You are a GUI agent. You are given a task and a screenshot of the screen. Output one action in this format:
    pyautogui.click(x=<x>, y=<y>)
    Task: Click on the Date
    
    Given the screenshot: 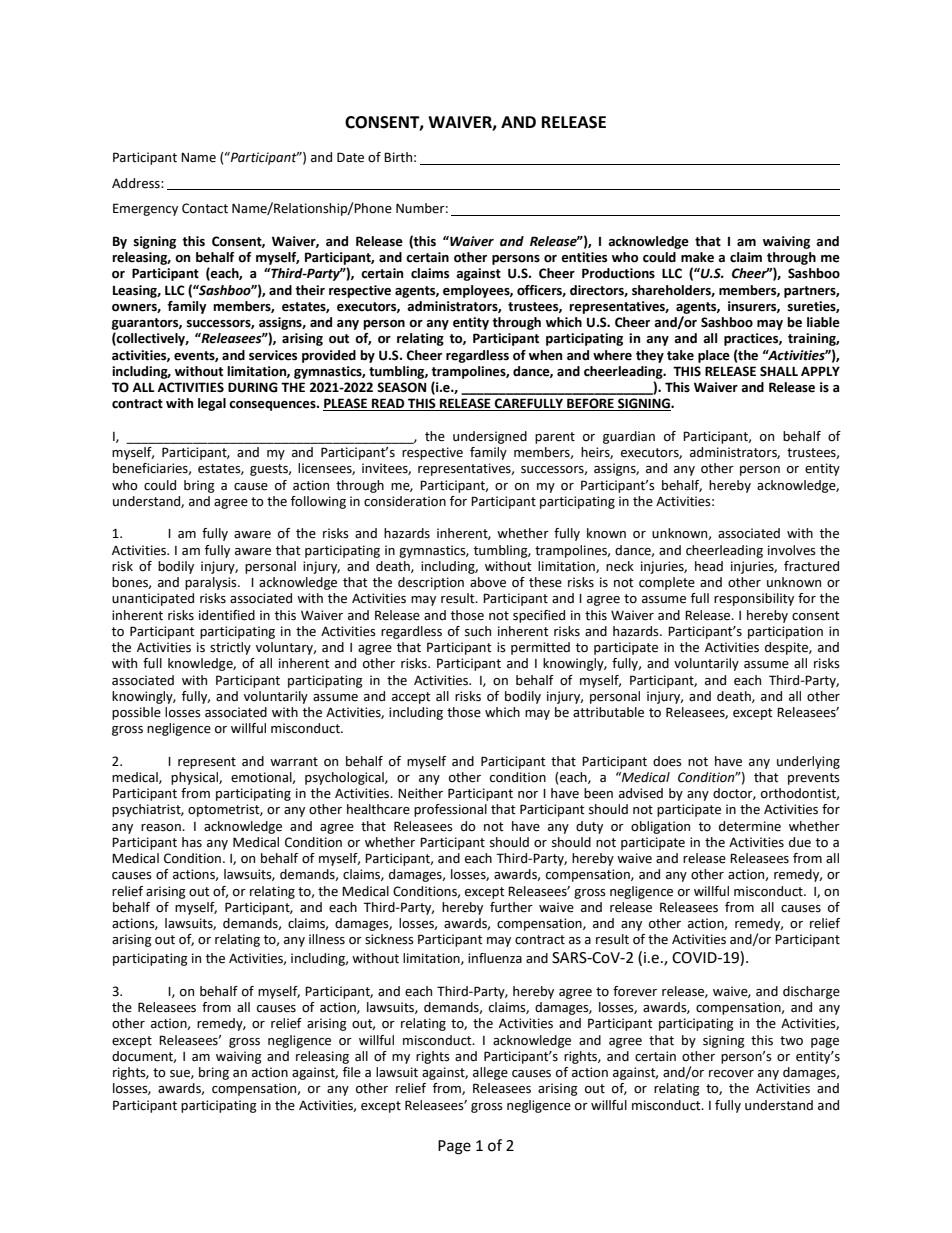 What is the action you would take?
    pyautogui.click(x=350, y=157)
